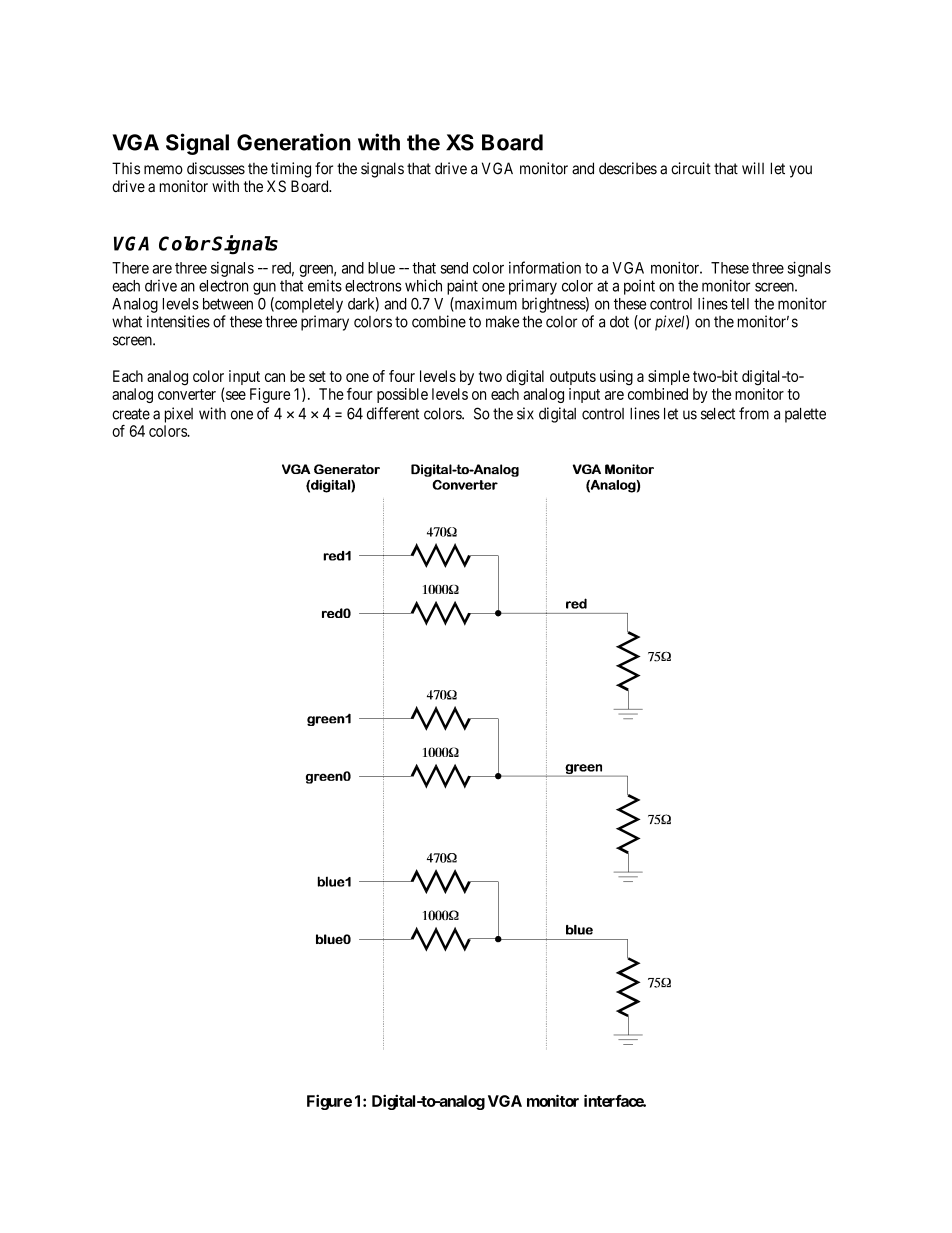 This screenshot has height=1233, width=952. What do you see at coordinates (502, 322) in the screenshot?
I see `make` at bounding box center [502, 322].
